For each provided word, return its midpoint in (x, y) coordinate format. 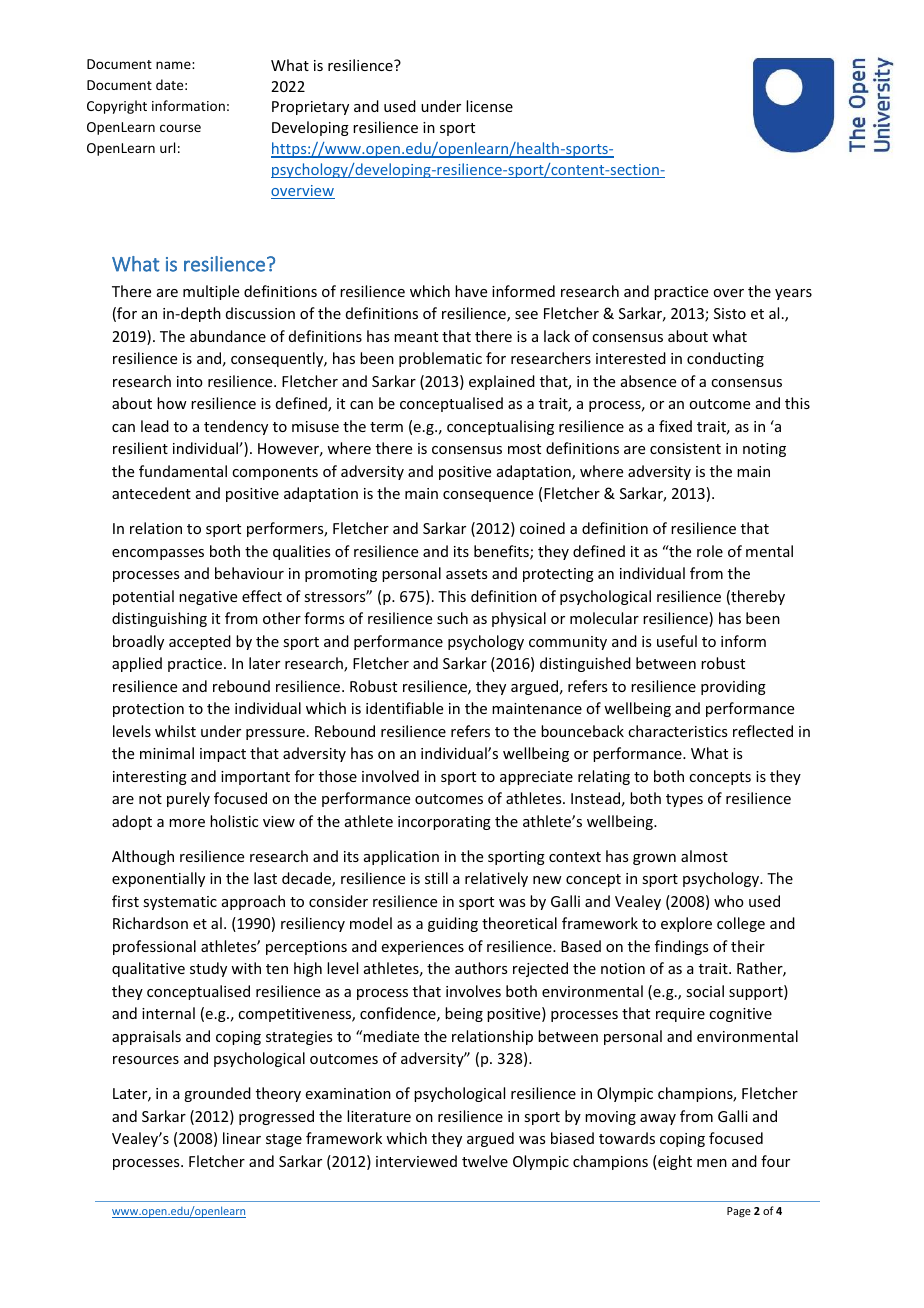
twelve (485, 1161)
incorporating (444, 823)
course (180, 128)
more (187, 823)
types (684, 800)
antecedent (151, 493)
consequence (488, 496)
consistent (685, 448)
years (793, 294)
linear (242, 1138)
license (489, 106)
